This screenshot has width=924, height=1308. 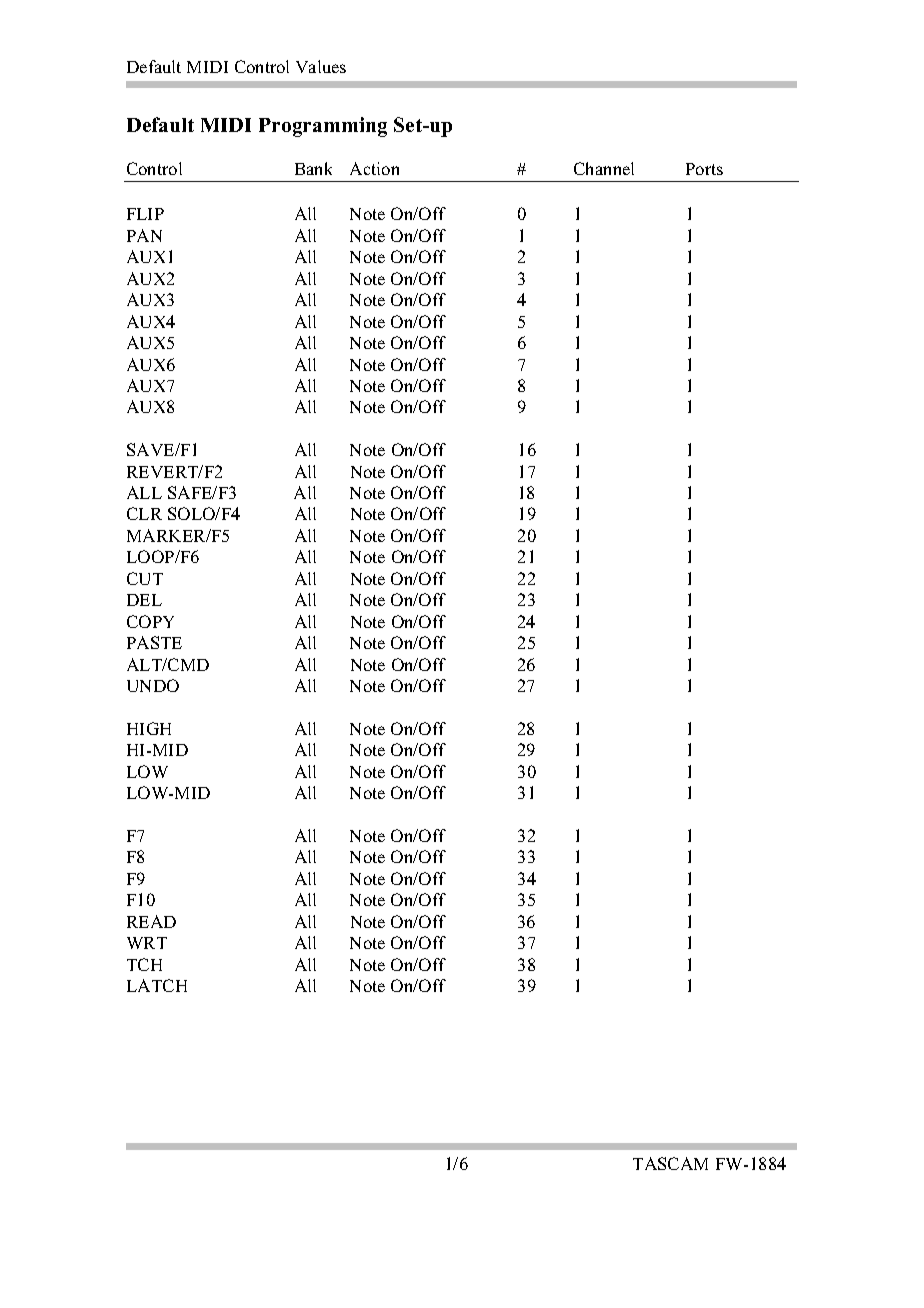 What do you see at coordinates (704, 169) in the screenshot?
I see `Ports` at bounding box center [704, 169].
